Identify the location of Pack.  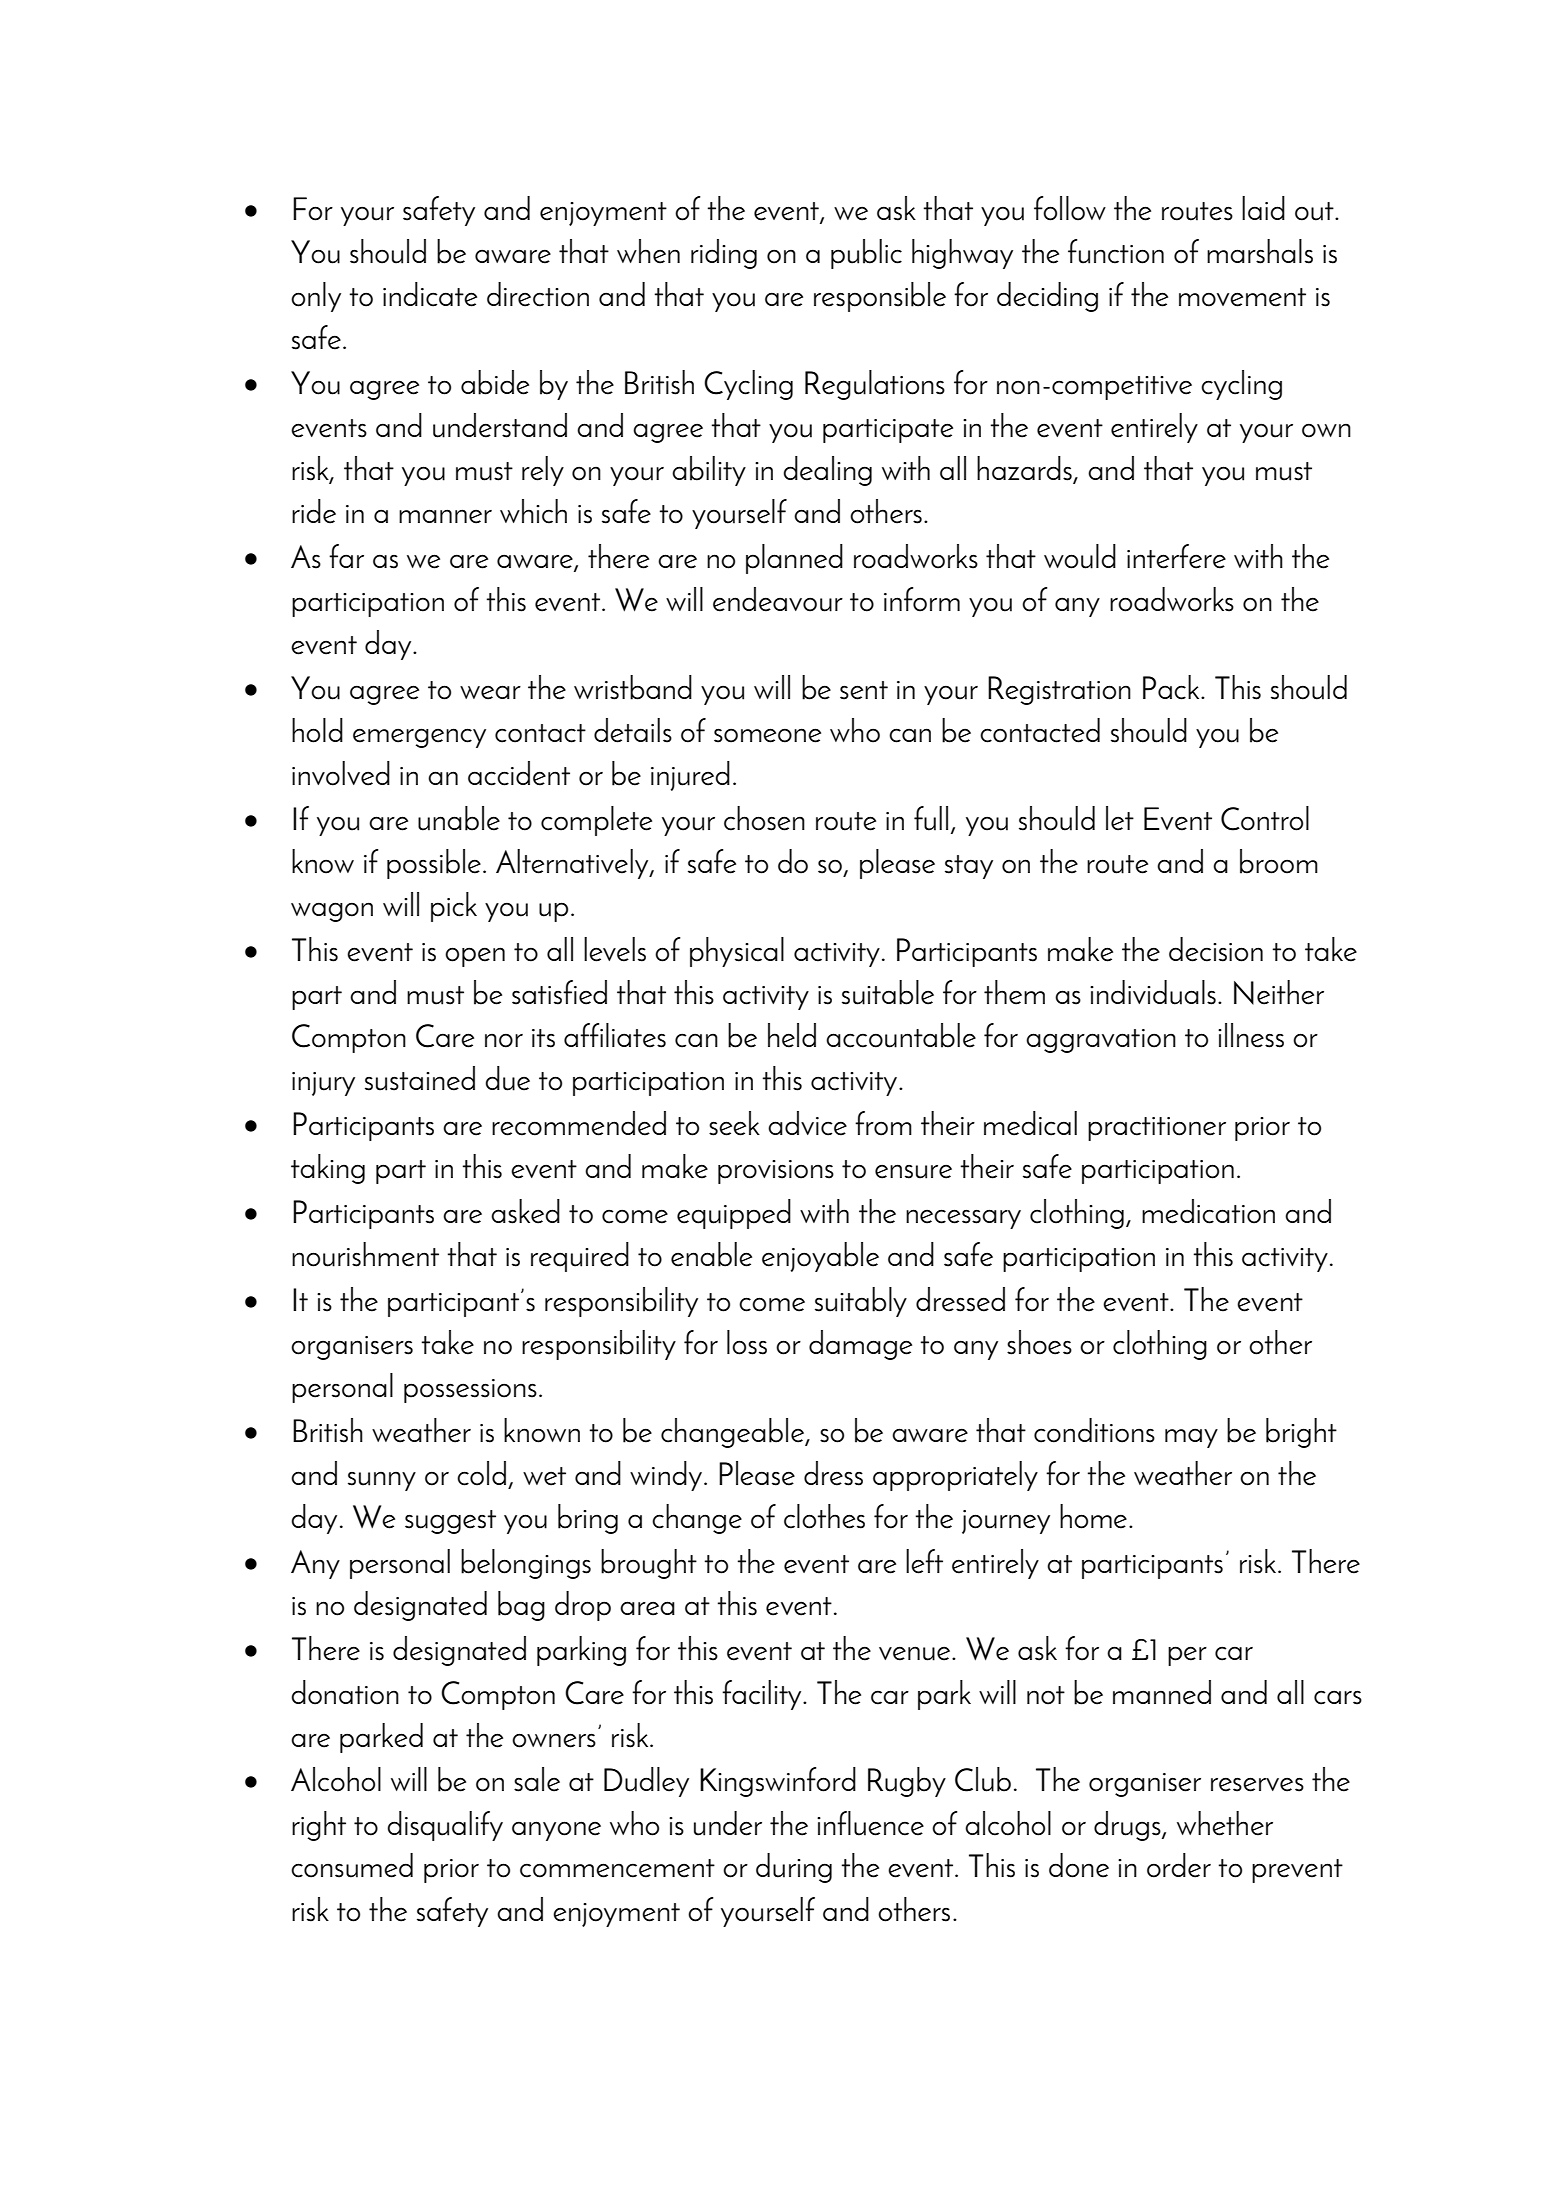
(1172, 687).
